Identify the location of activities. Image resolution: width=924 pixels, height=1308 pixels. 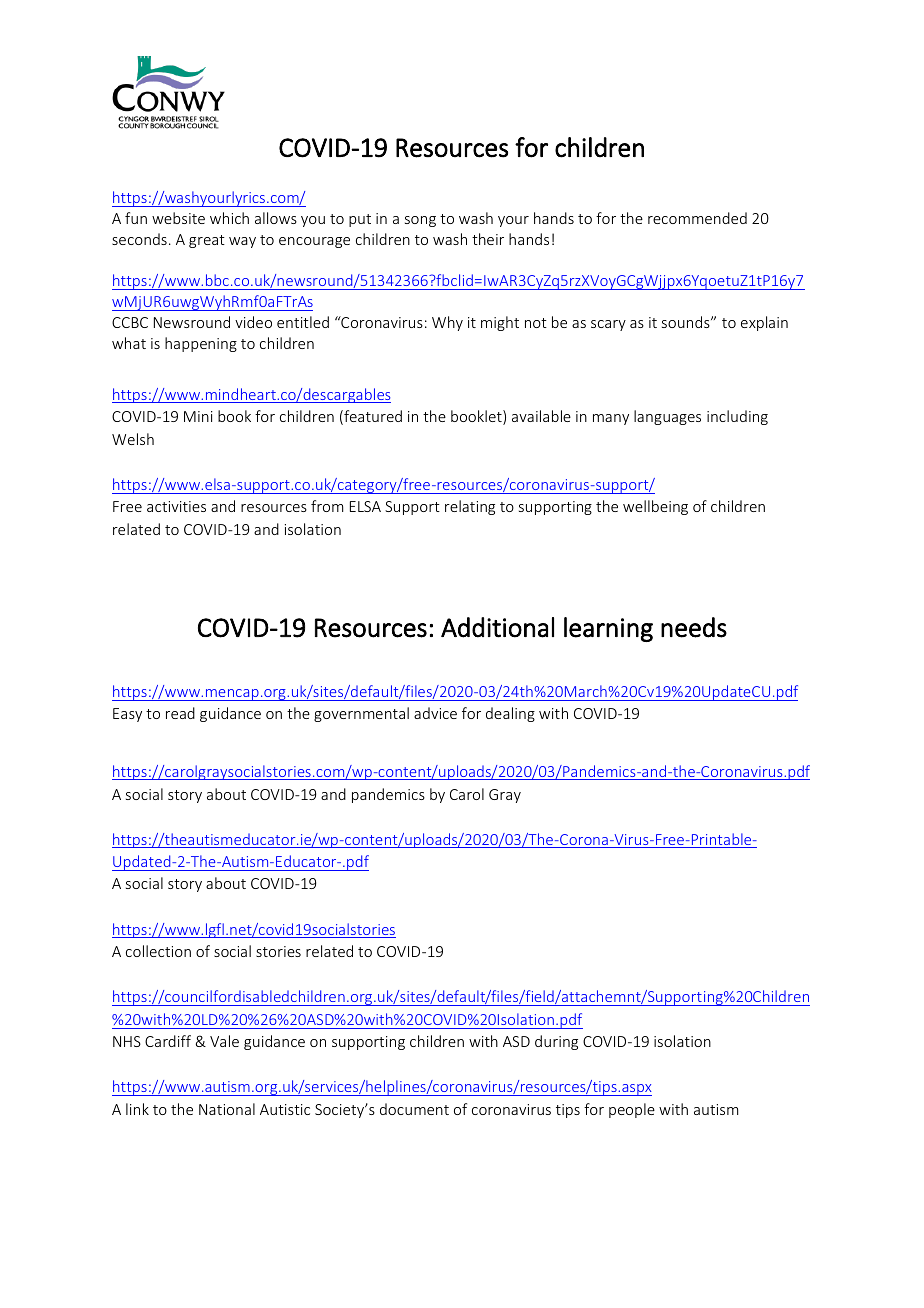
(176, 506).
